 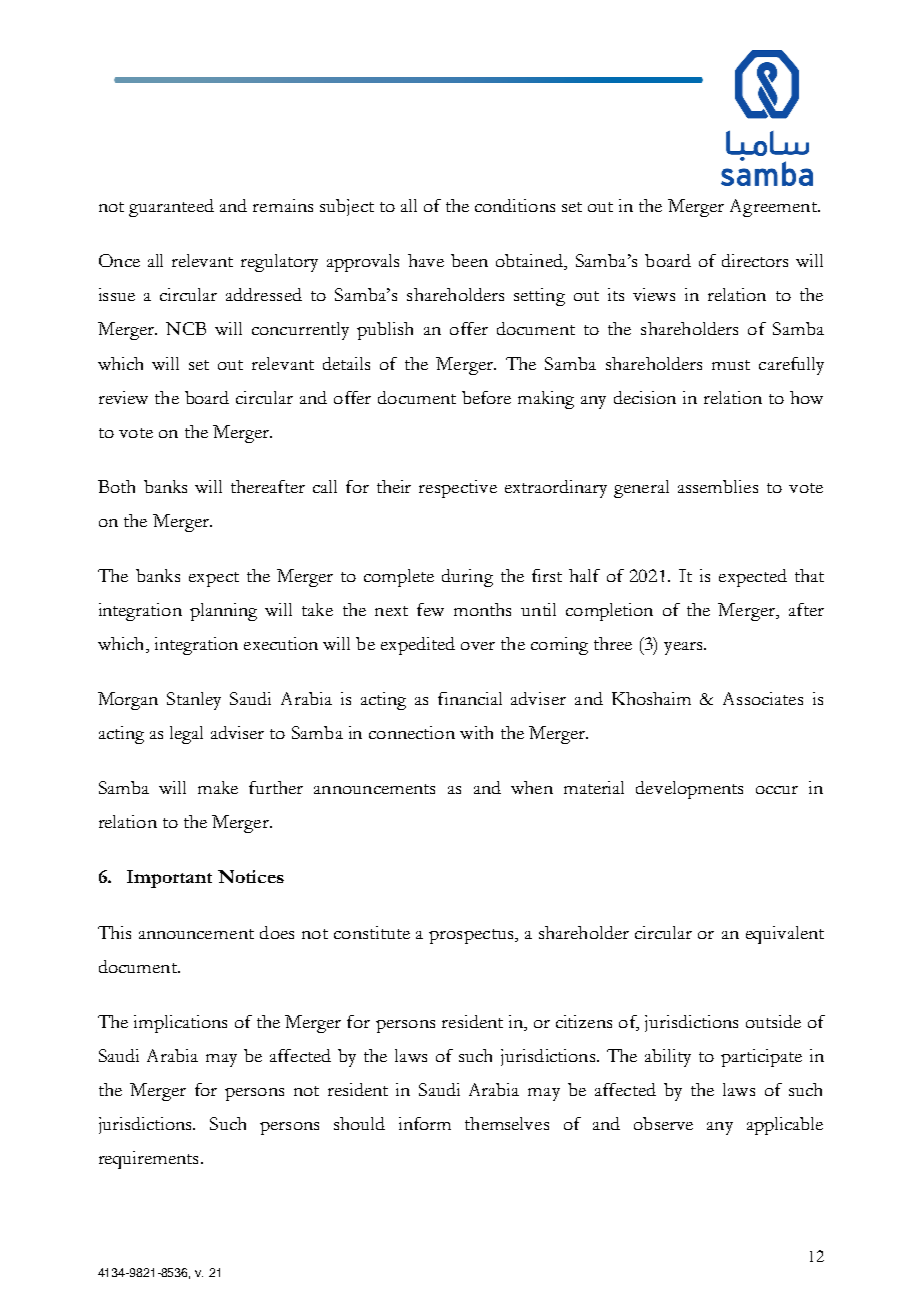 I want to click on respective, so click(x=458, y=489).
